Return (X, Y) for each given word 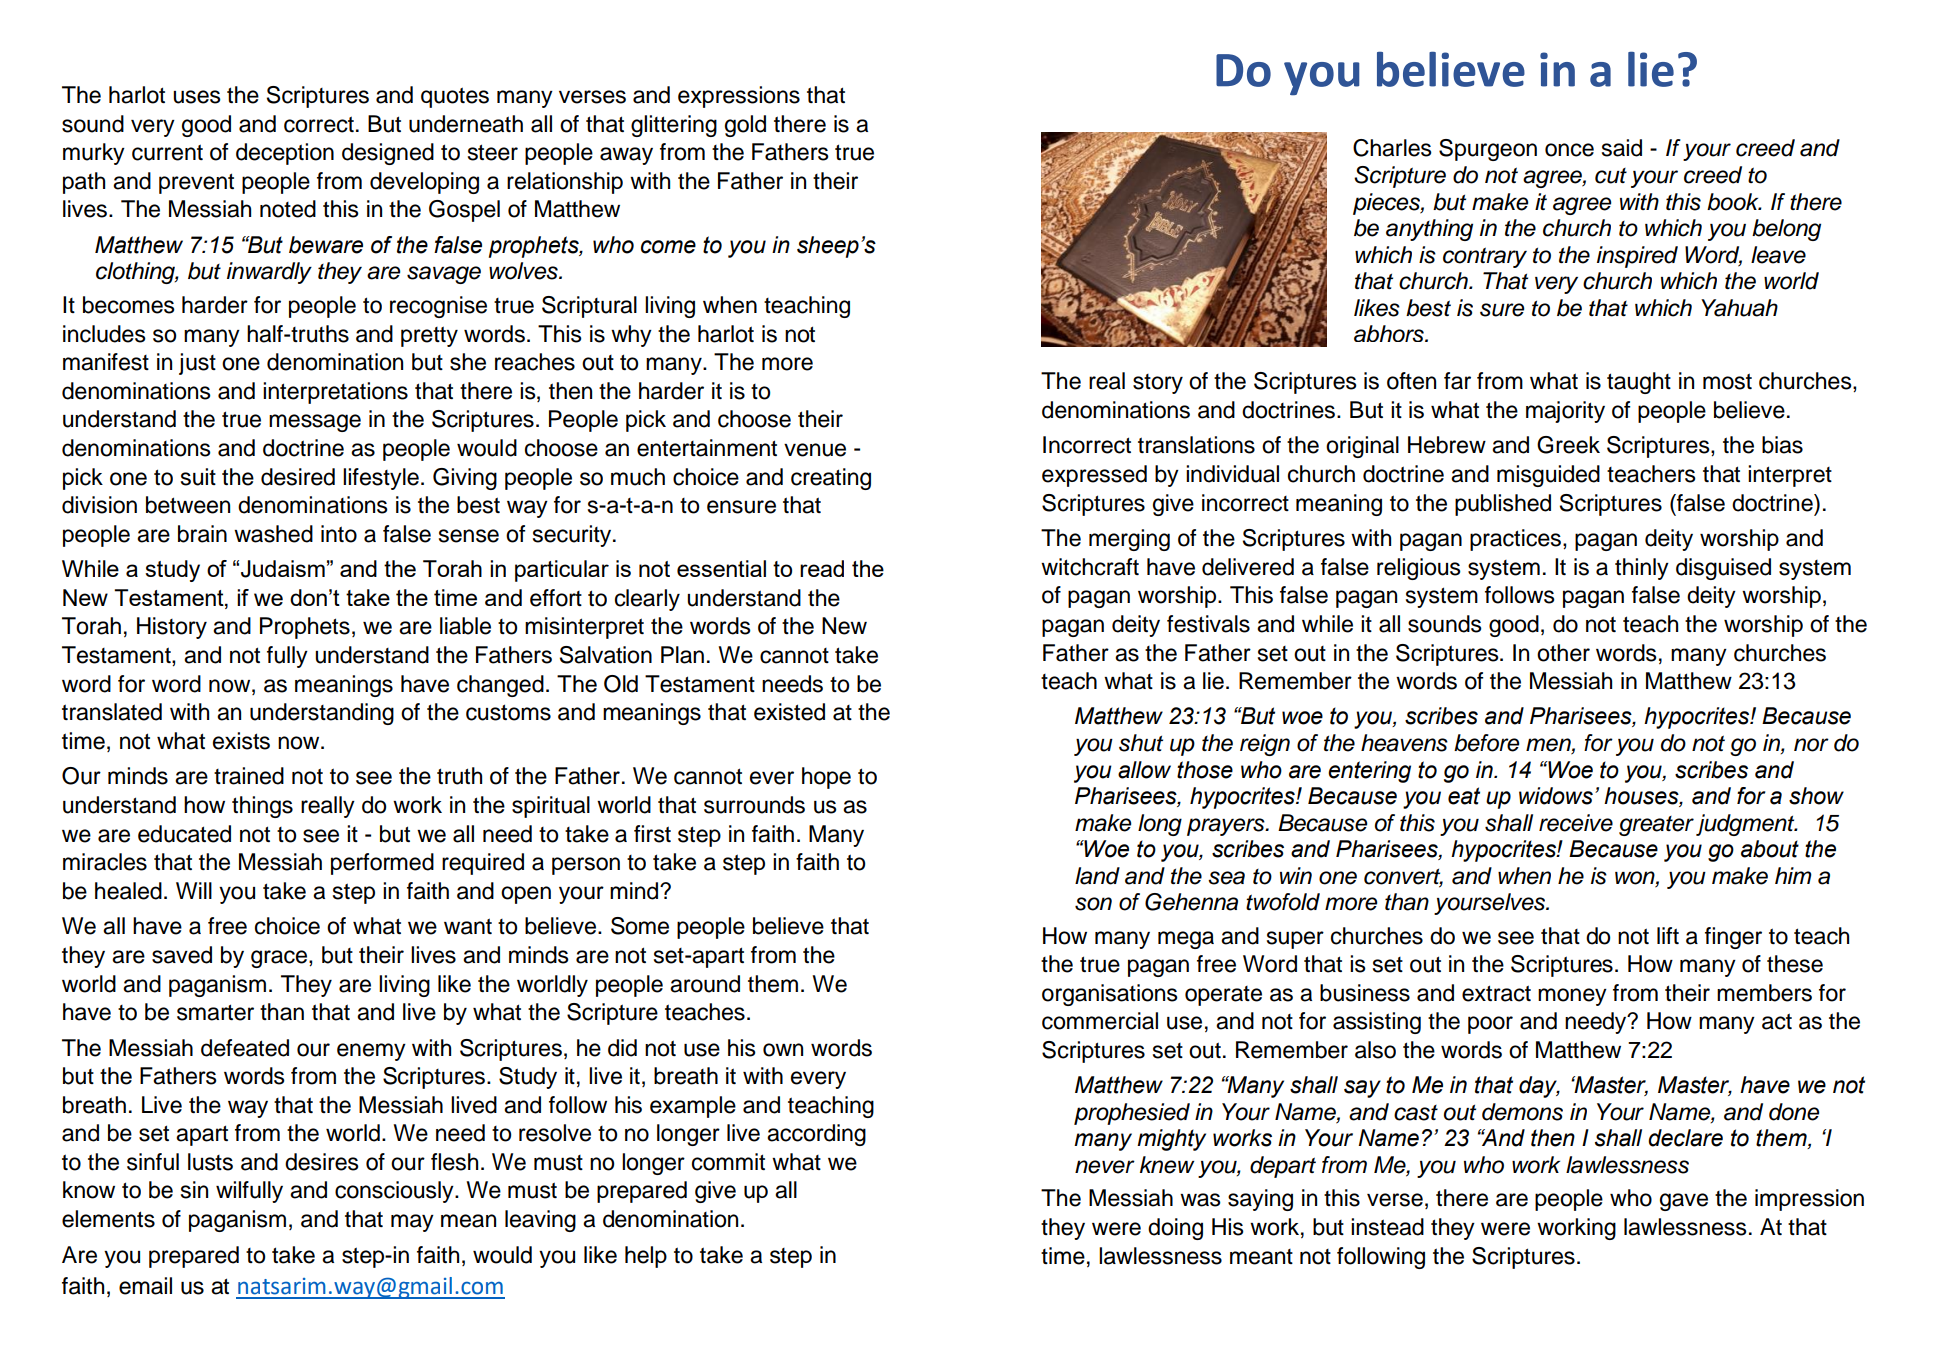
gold (745, 126)
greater (1656, 826)
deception (285, 154)
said (1622, 148)
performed (382, 864)
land (1097, 876)
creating (831, 479)
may (412, 1223)
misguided (1548, 476)
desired (298, 477)
